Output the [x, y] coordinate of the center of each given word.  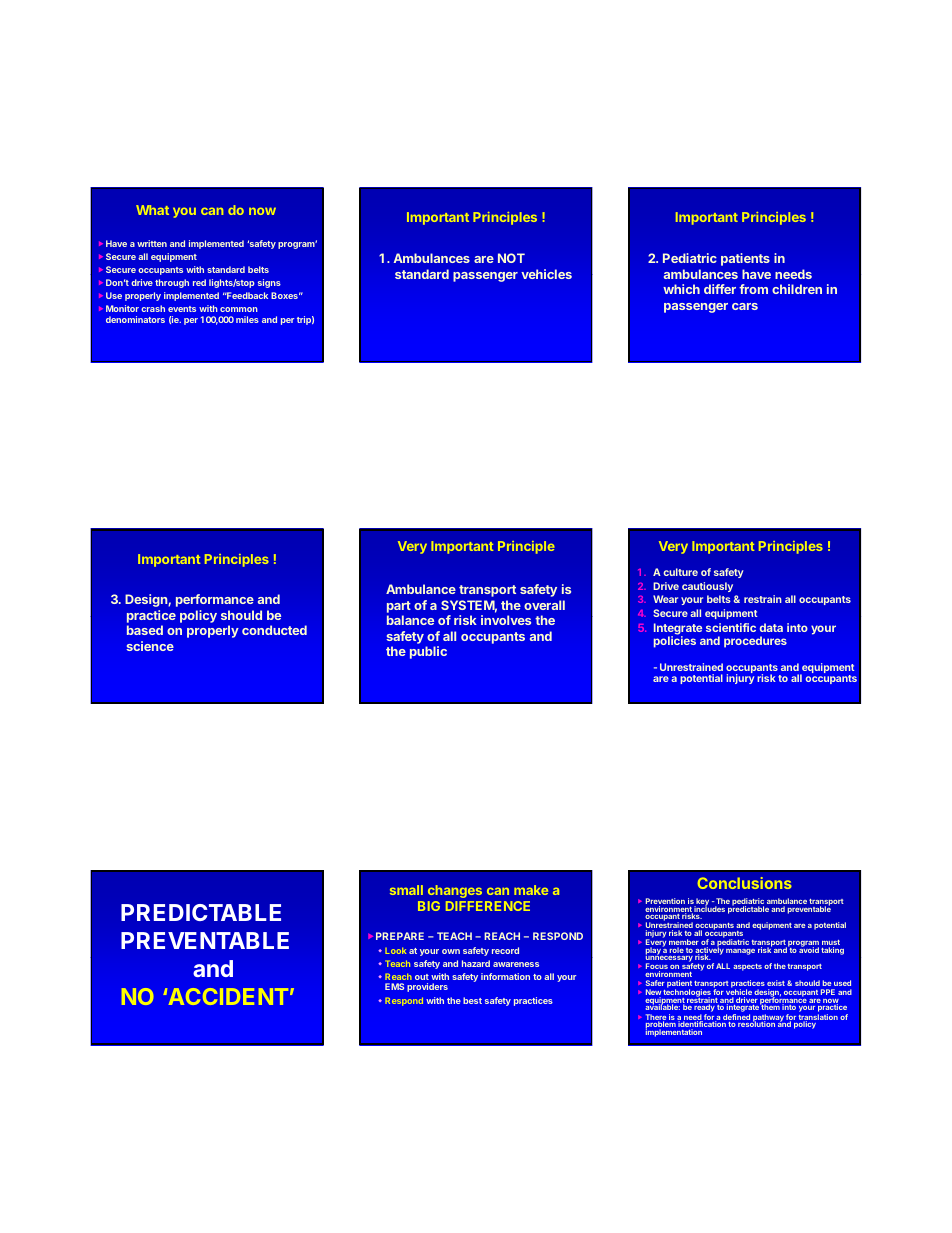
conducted [274, 630]
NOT [511, 258]
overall [544, 605]
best [472, 1000]
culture [680, 572]
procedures [755, 642]
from [753, 289]
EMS [394, 986]
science [150, 646]
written [152, 243]
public [428, 652]
